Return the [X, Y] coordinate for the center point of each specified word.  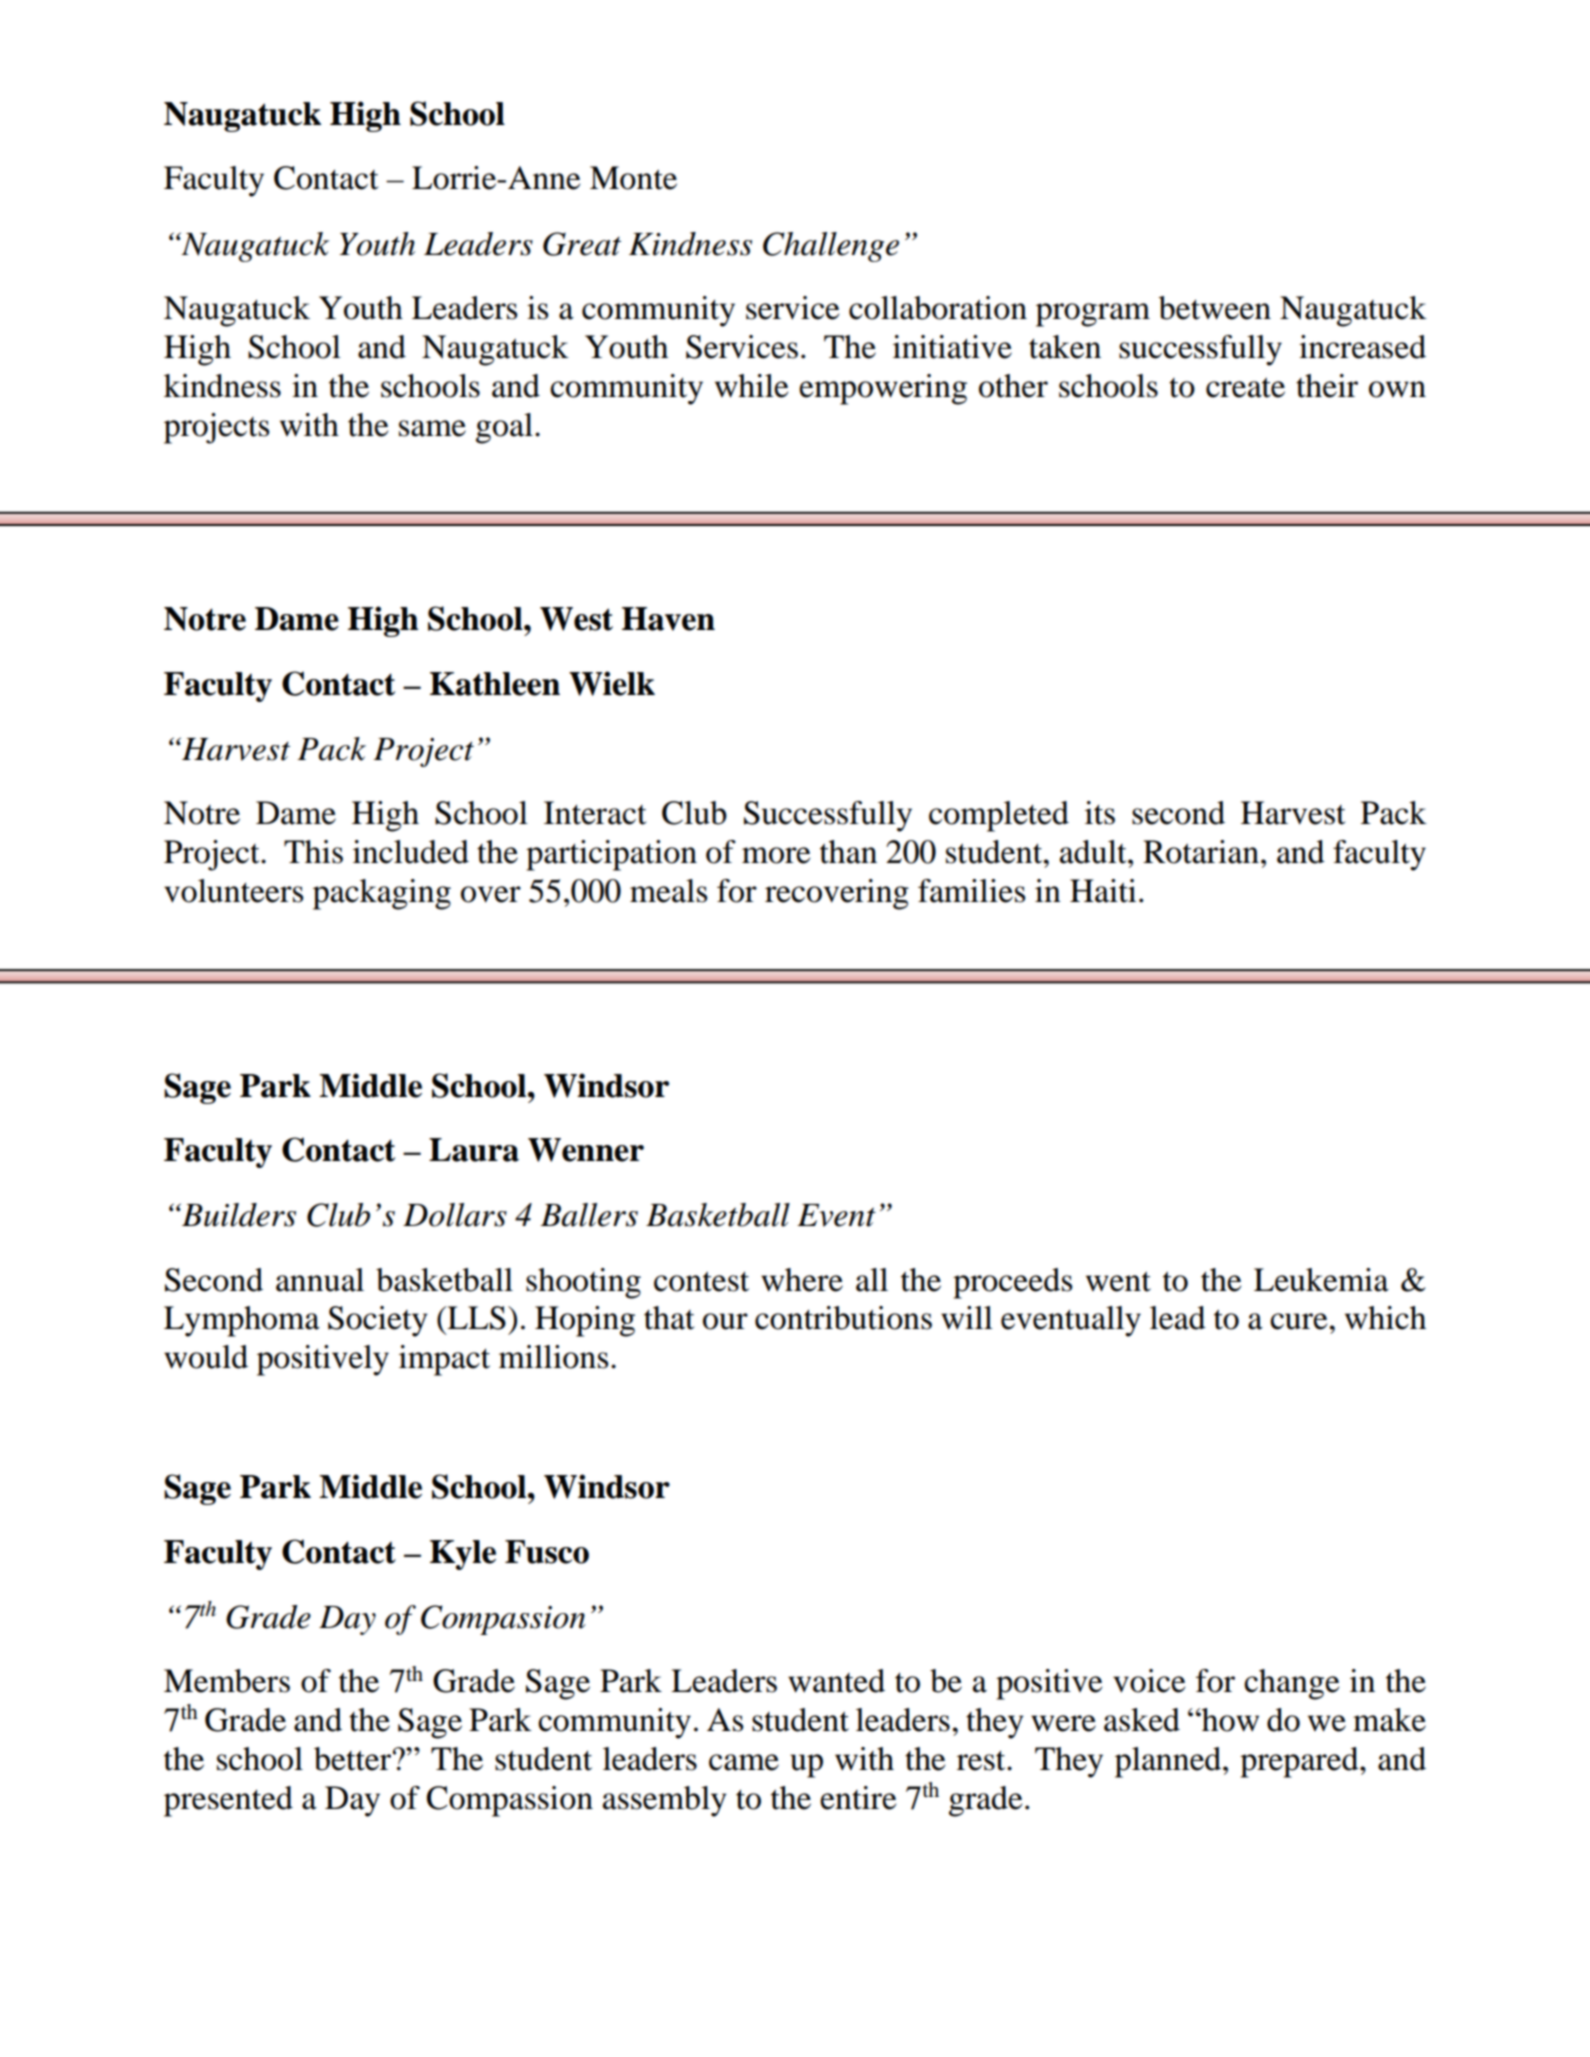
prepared [1300, 1762]
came [744, 1762]
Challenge [831, 247]
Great [582, 244]
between [1214, 308]
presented [228, 1801]
